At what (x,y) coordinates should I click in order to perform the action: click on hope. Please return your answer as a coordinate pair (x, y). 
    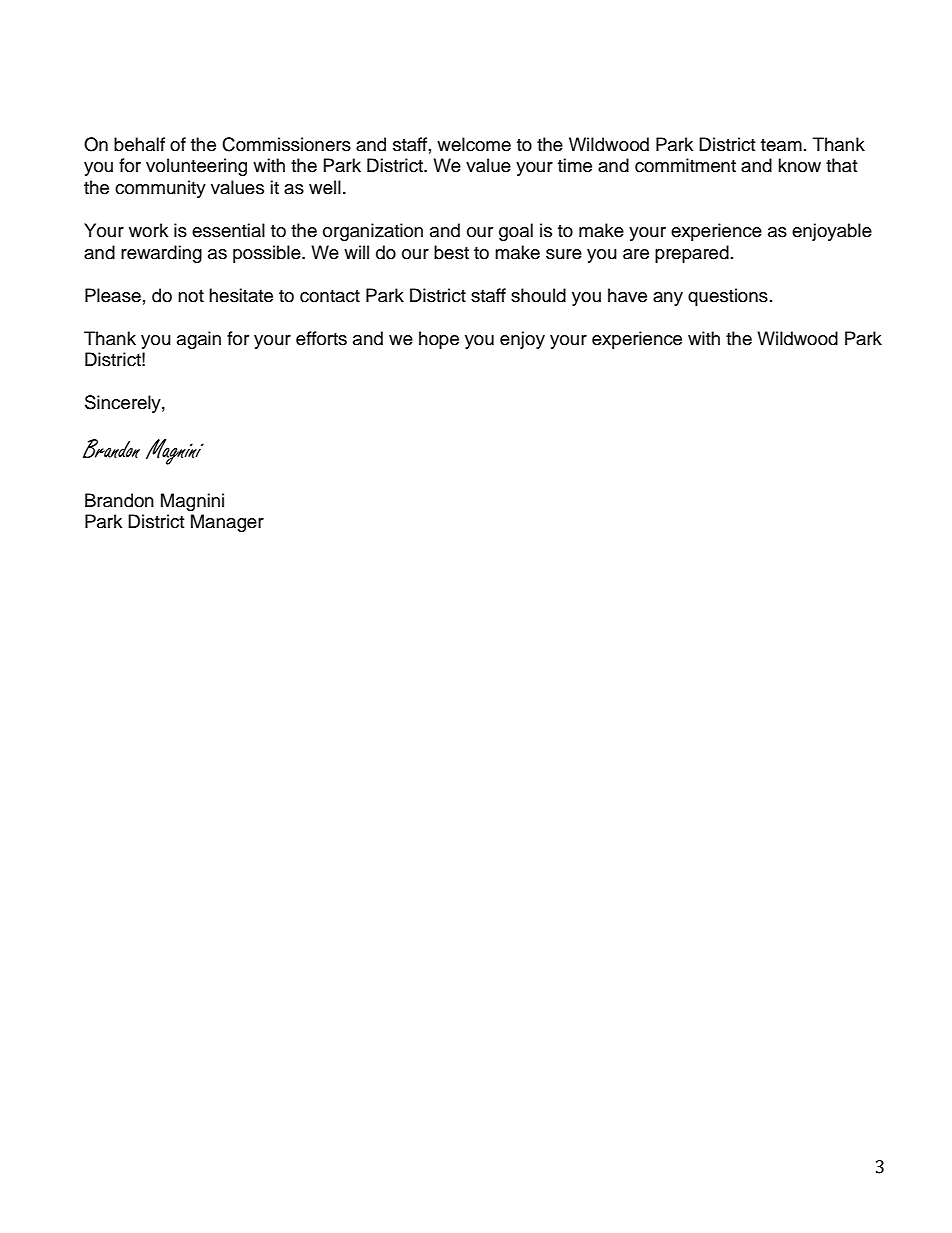
    Looking at the image, I should click on (439, 340).
